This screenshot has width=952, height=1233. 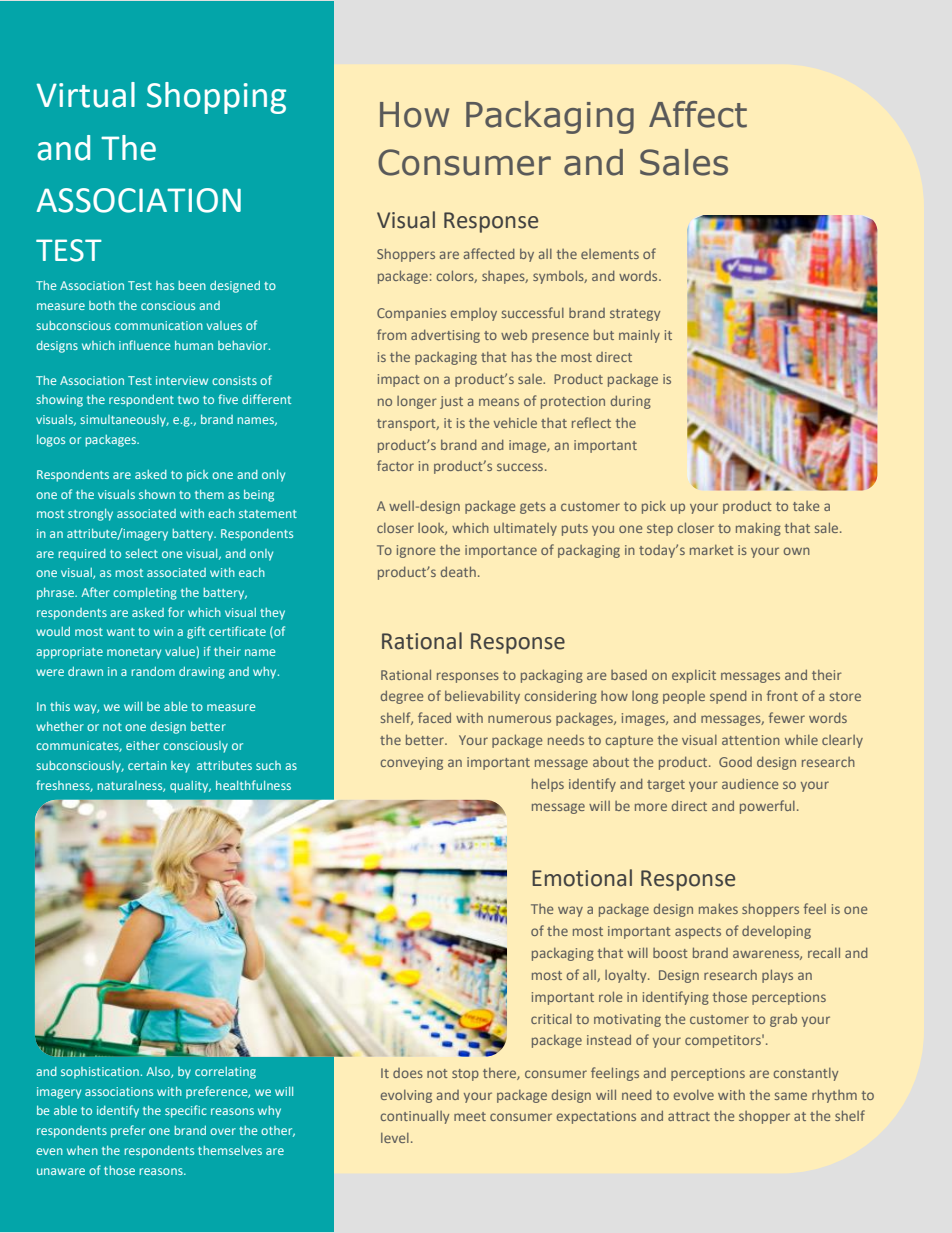 What do you see at coordinates (689, 1116) in the screenshot?
I see `attract` at bounding box center [689, 1116].
